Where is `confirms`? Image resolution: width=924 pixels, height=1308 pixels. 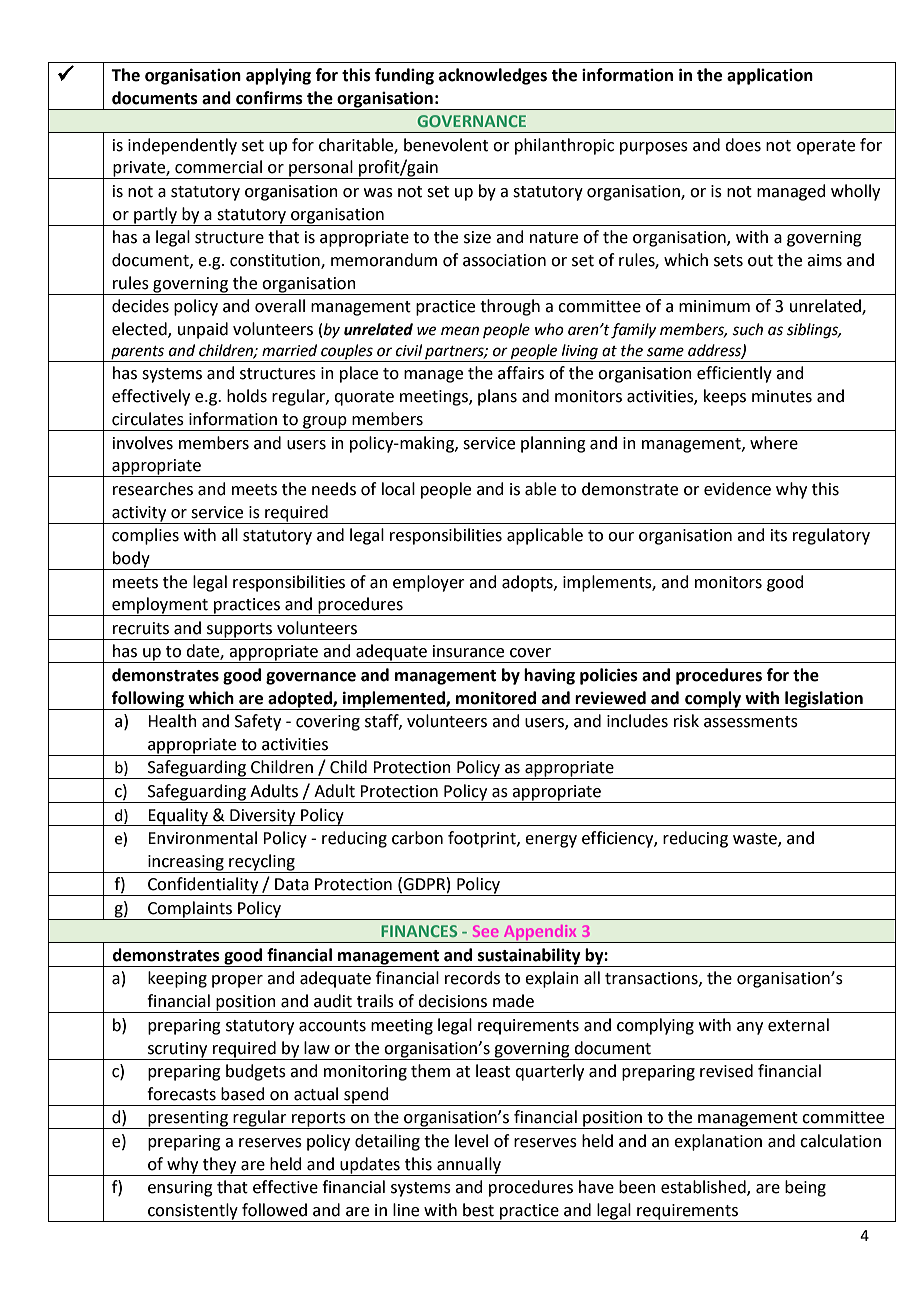
confirms is located at coordinates (269, 98).
